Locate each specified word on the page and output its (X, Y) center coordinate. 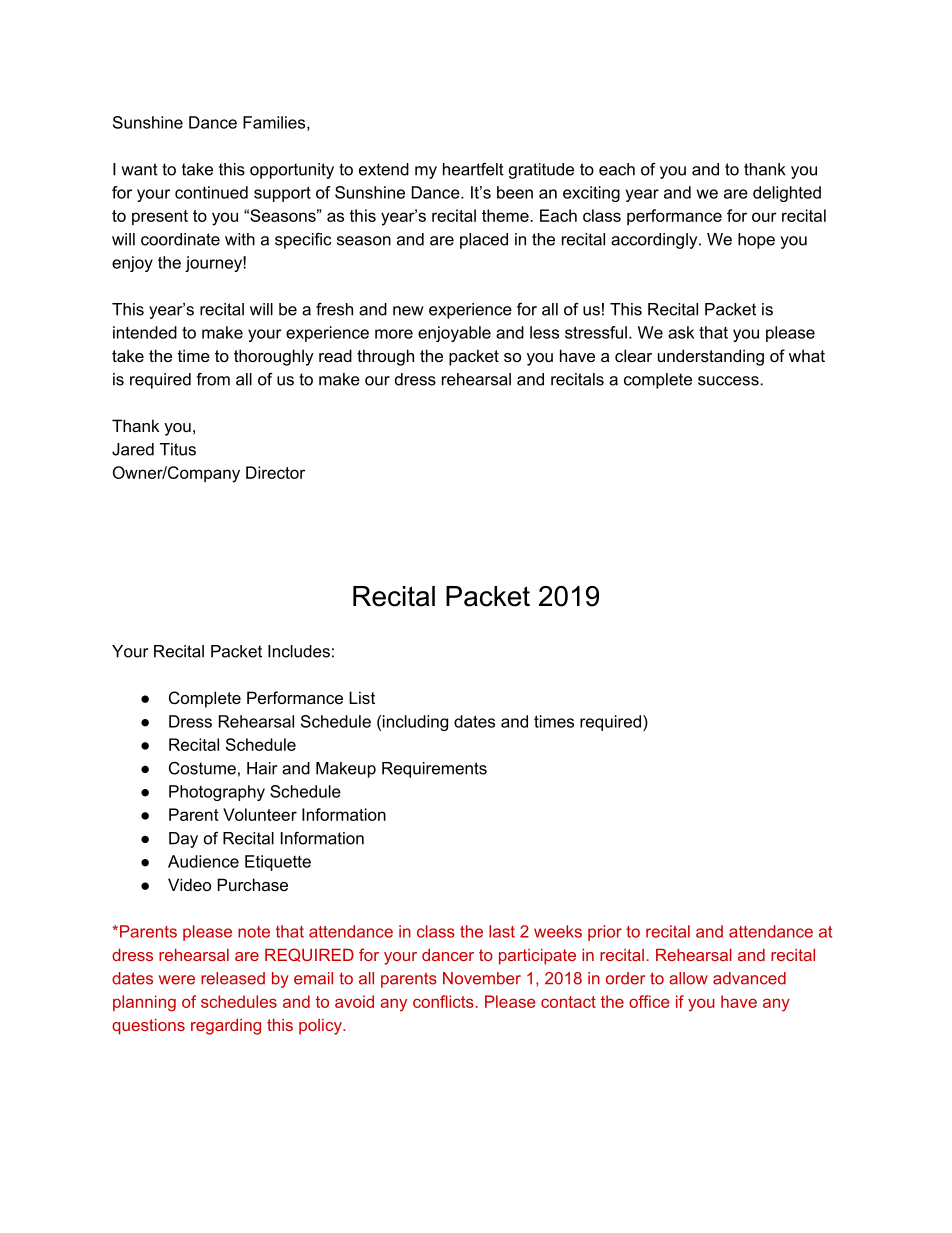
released (233, 978)
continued (211, 192)
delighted (787, 194)
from (213, 379)
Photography (217, 793)
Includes (299, 651)
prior (605, 933)
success (729, 381)
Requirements (434, 770)
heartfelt (473, 169)
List (362, 697)
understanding (711, 357)
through (385, 357)
